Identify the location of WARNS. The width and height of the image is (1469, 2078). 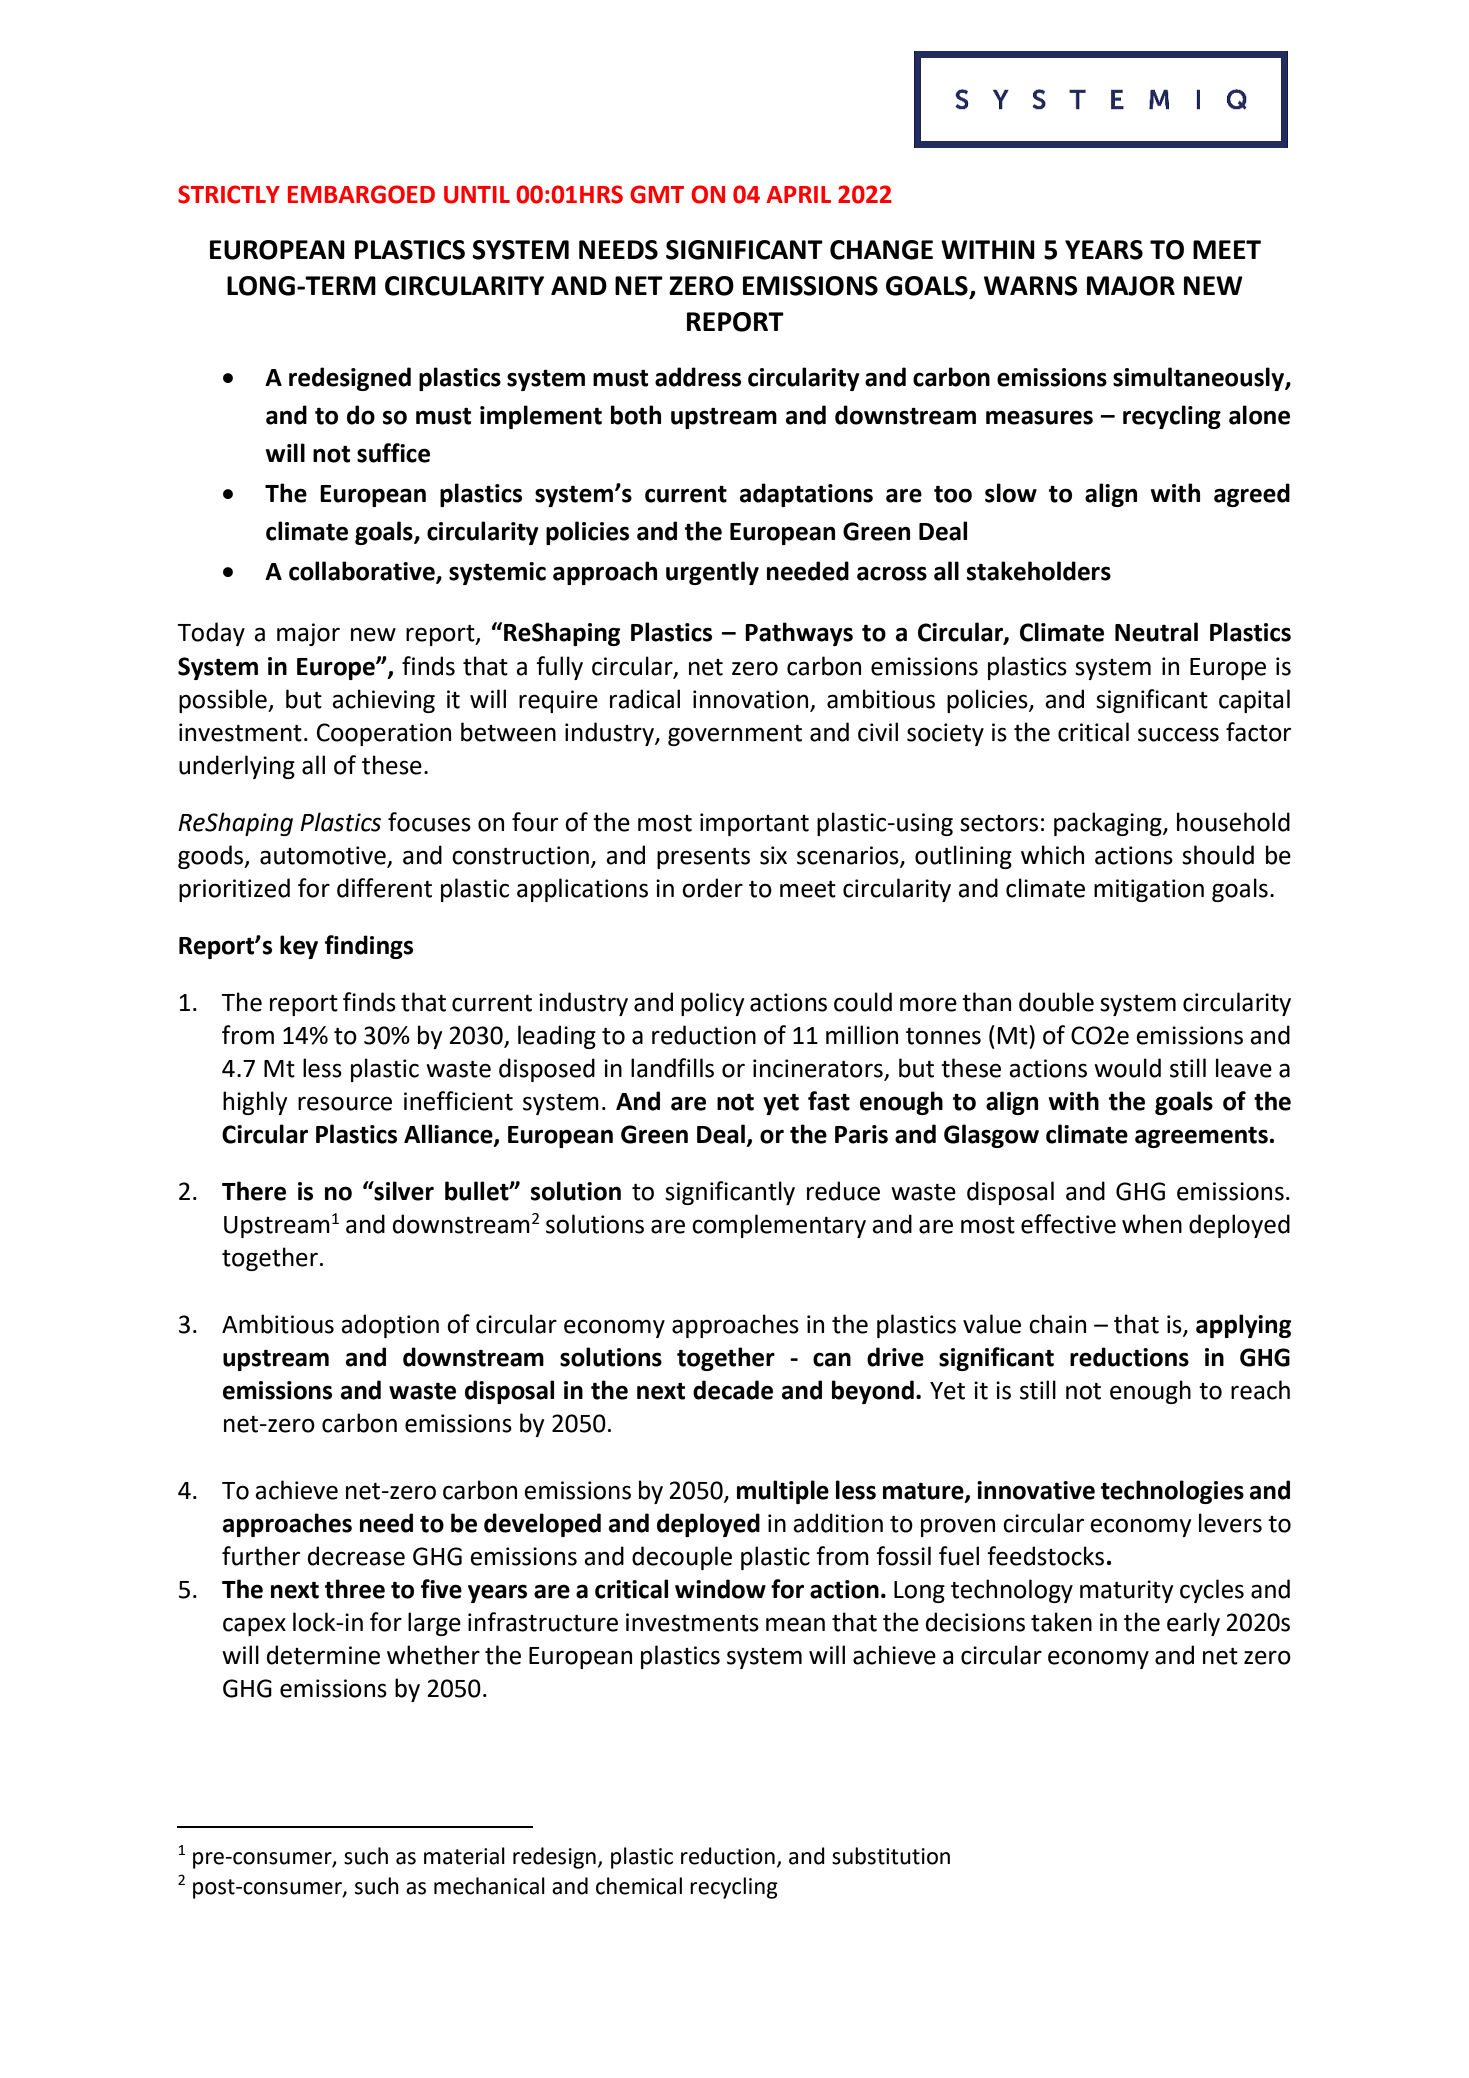
(1031, 286).
